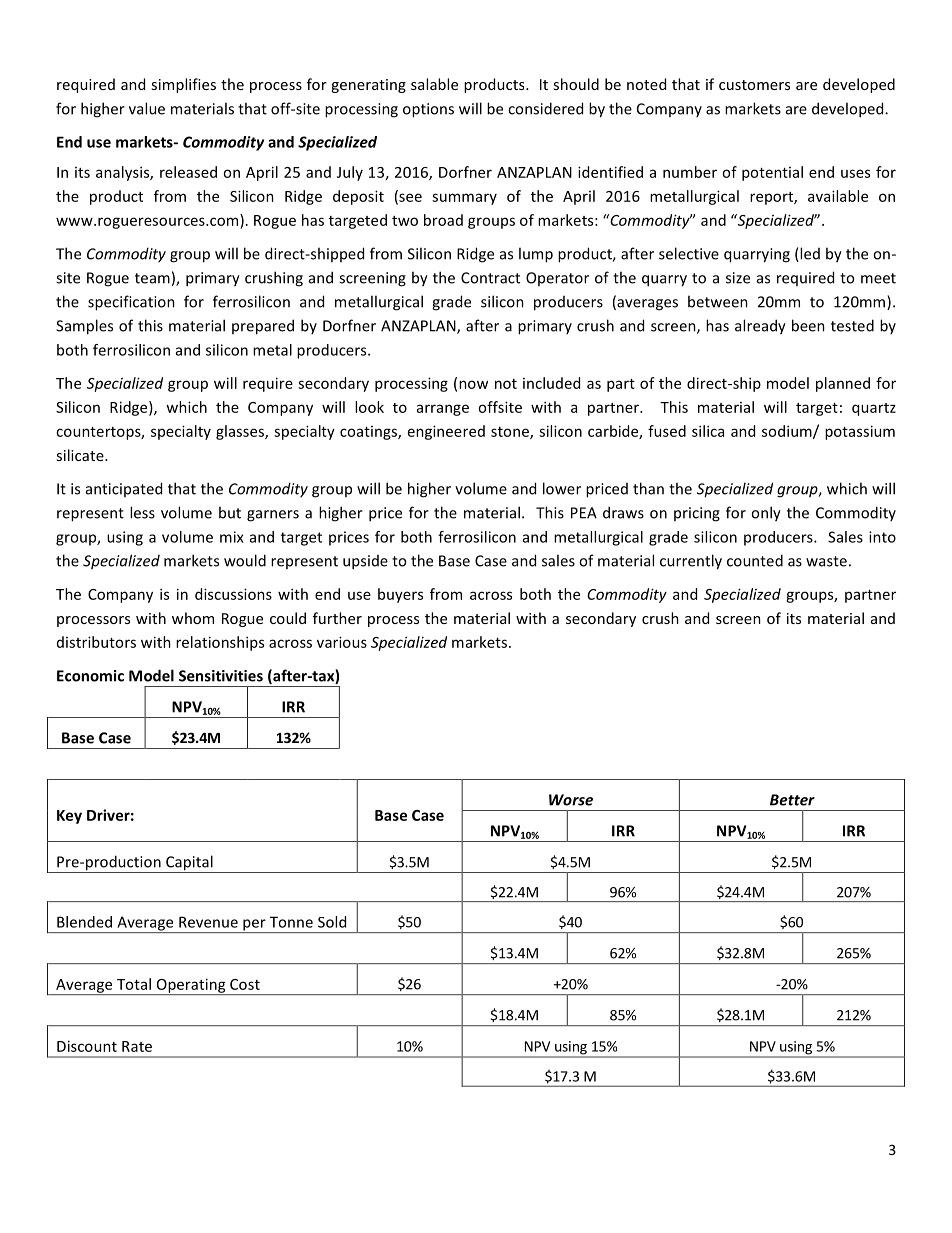  Describe the element at coordinates (792, 800) in the screenshot. I see `Better` at that location.
